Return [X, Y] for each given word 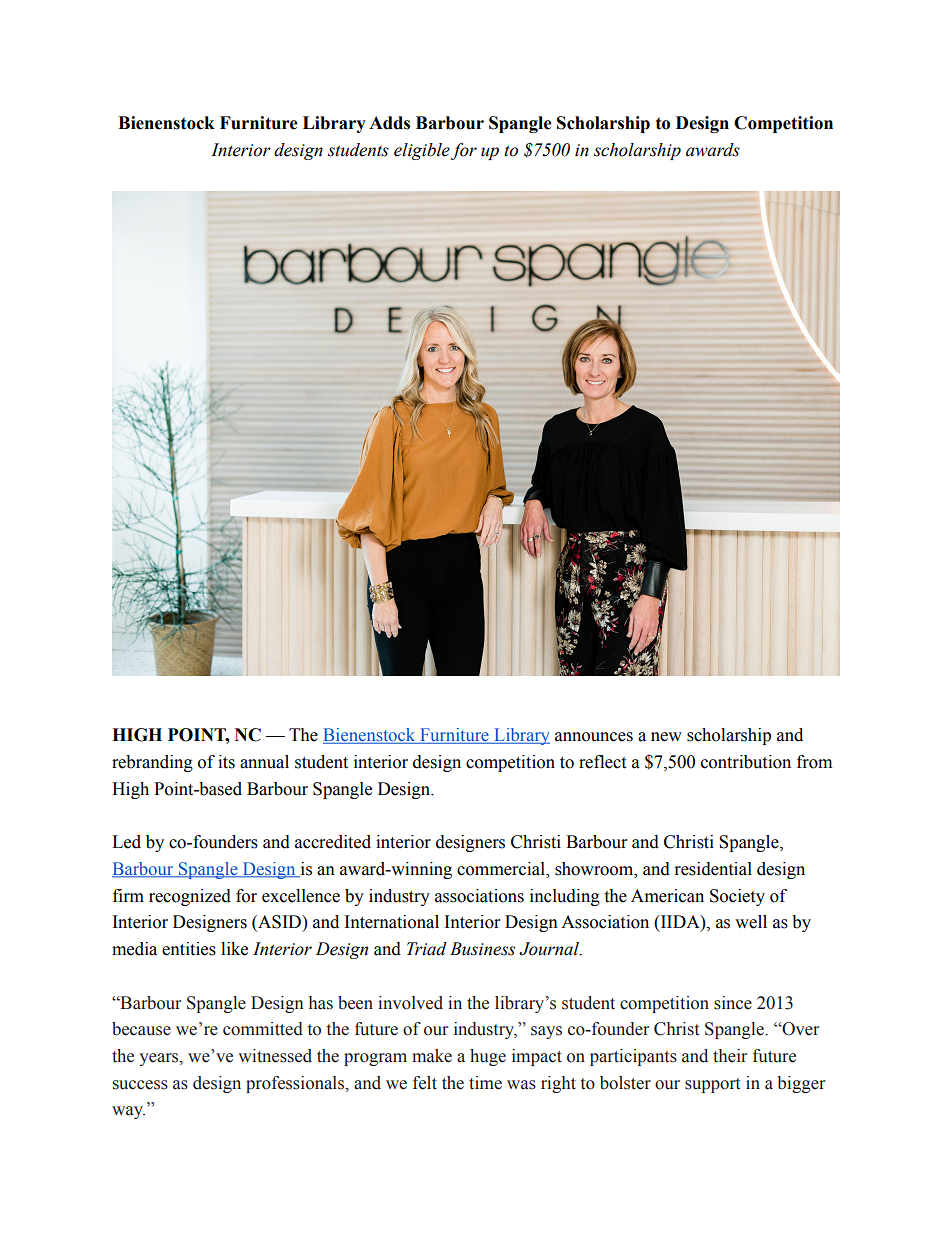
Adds [389, 123]
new [666, 737]
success [140, 1085]
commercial [502, 870]
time [485, 1083]
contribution [746, 762]
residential [713, 869]
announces [594, 737]
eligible [422, 151]
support [712, 1085]
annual [264, 762]
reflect [602, 762]
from [814, 762]
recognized [190, 897]
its [226, 762]
